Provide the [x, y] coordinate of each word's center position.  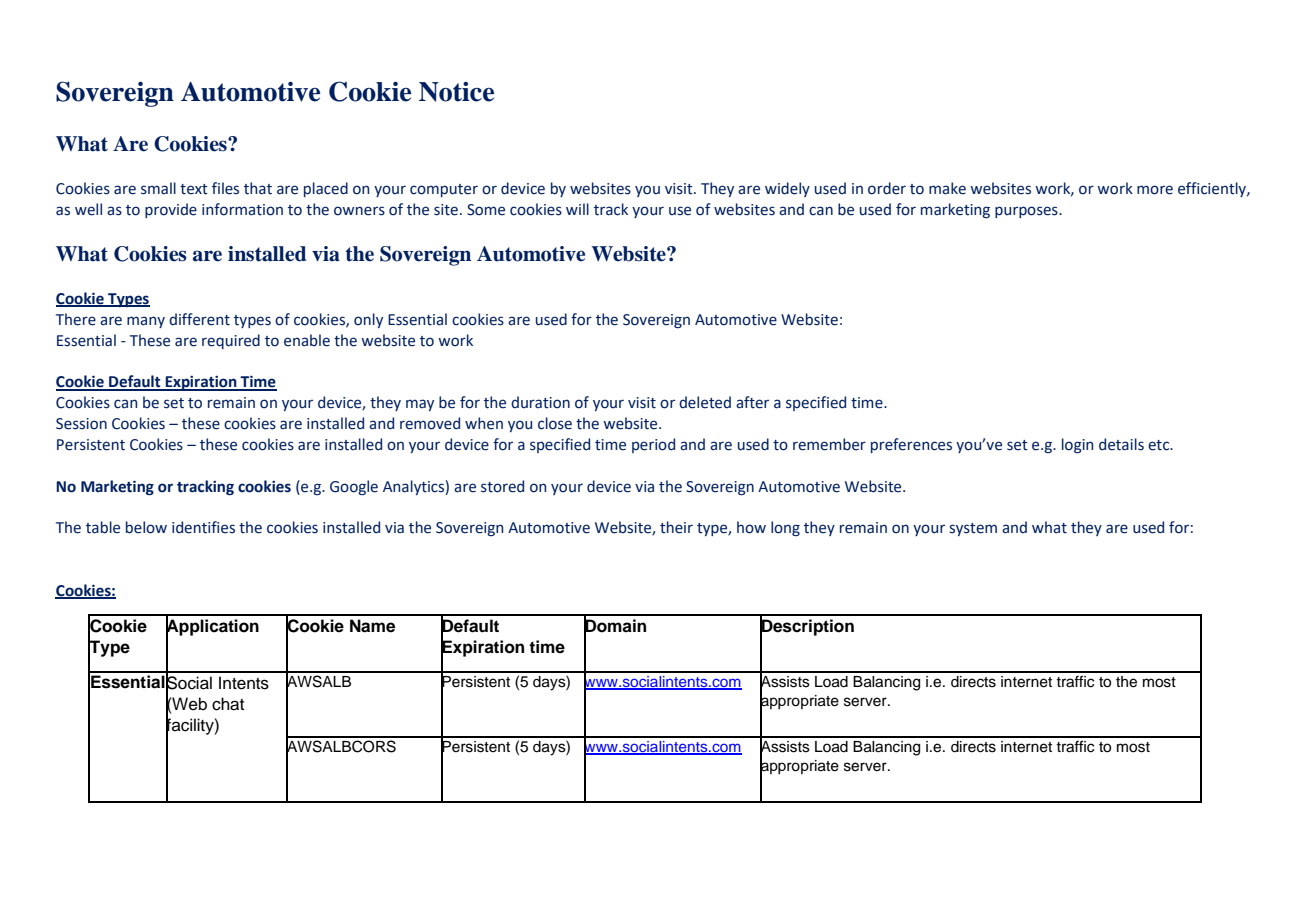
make [947, 188]
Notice [456, 92]
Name [372, 626]
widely [787, 189]
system [973, 529]
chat [228, 704]
